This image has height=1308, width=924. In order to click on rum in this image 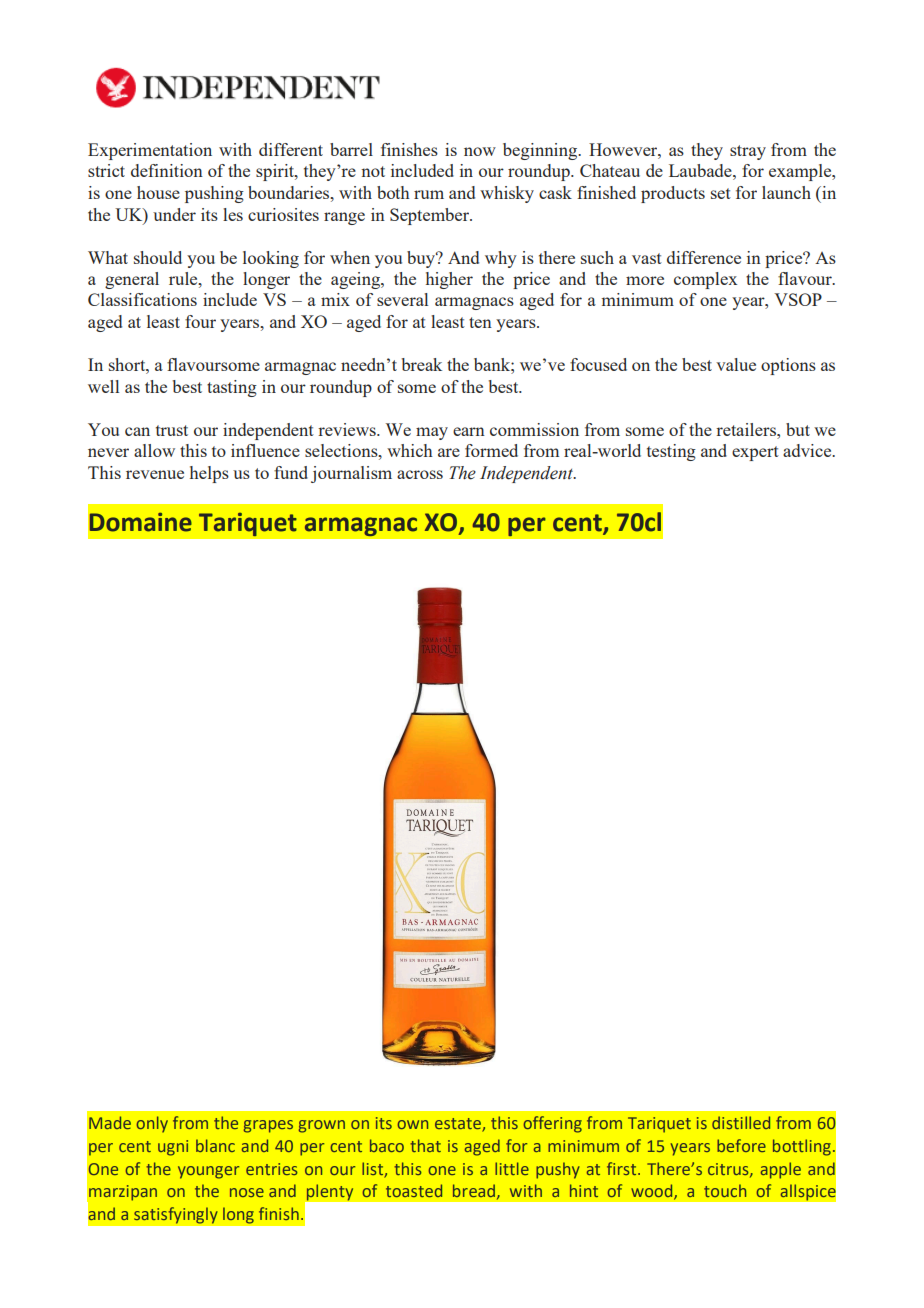, I will do `click(429, 194)`.
